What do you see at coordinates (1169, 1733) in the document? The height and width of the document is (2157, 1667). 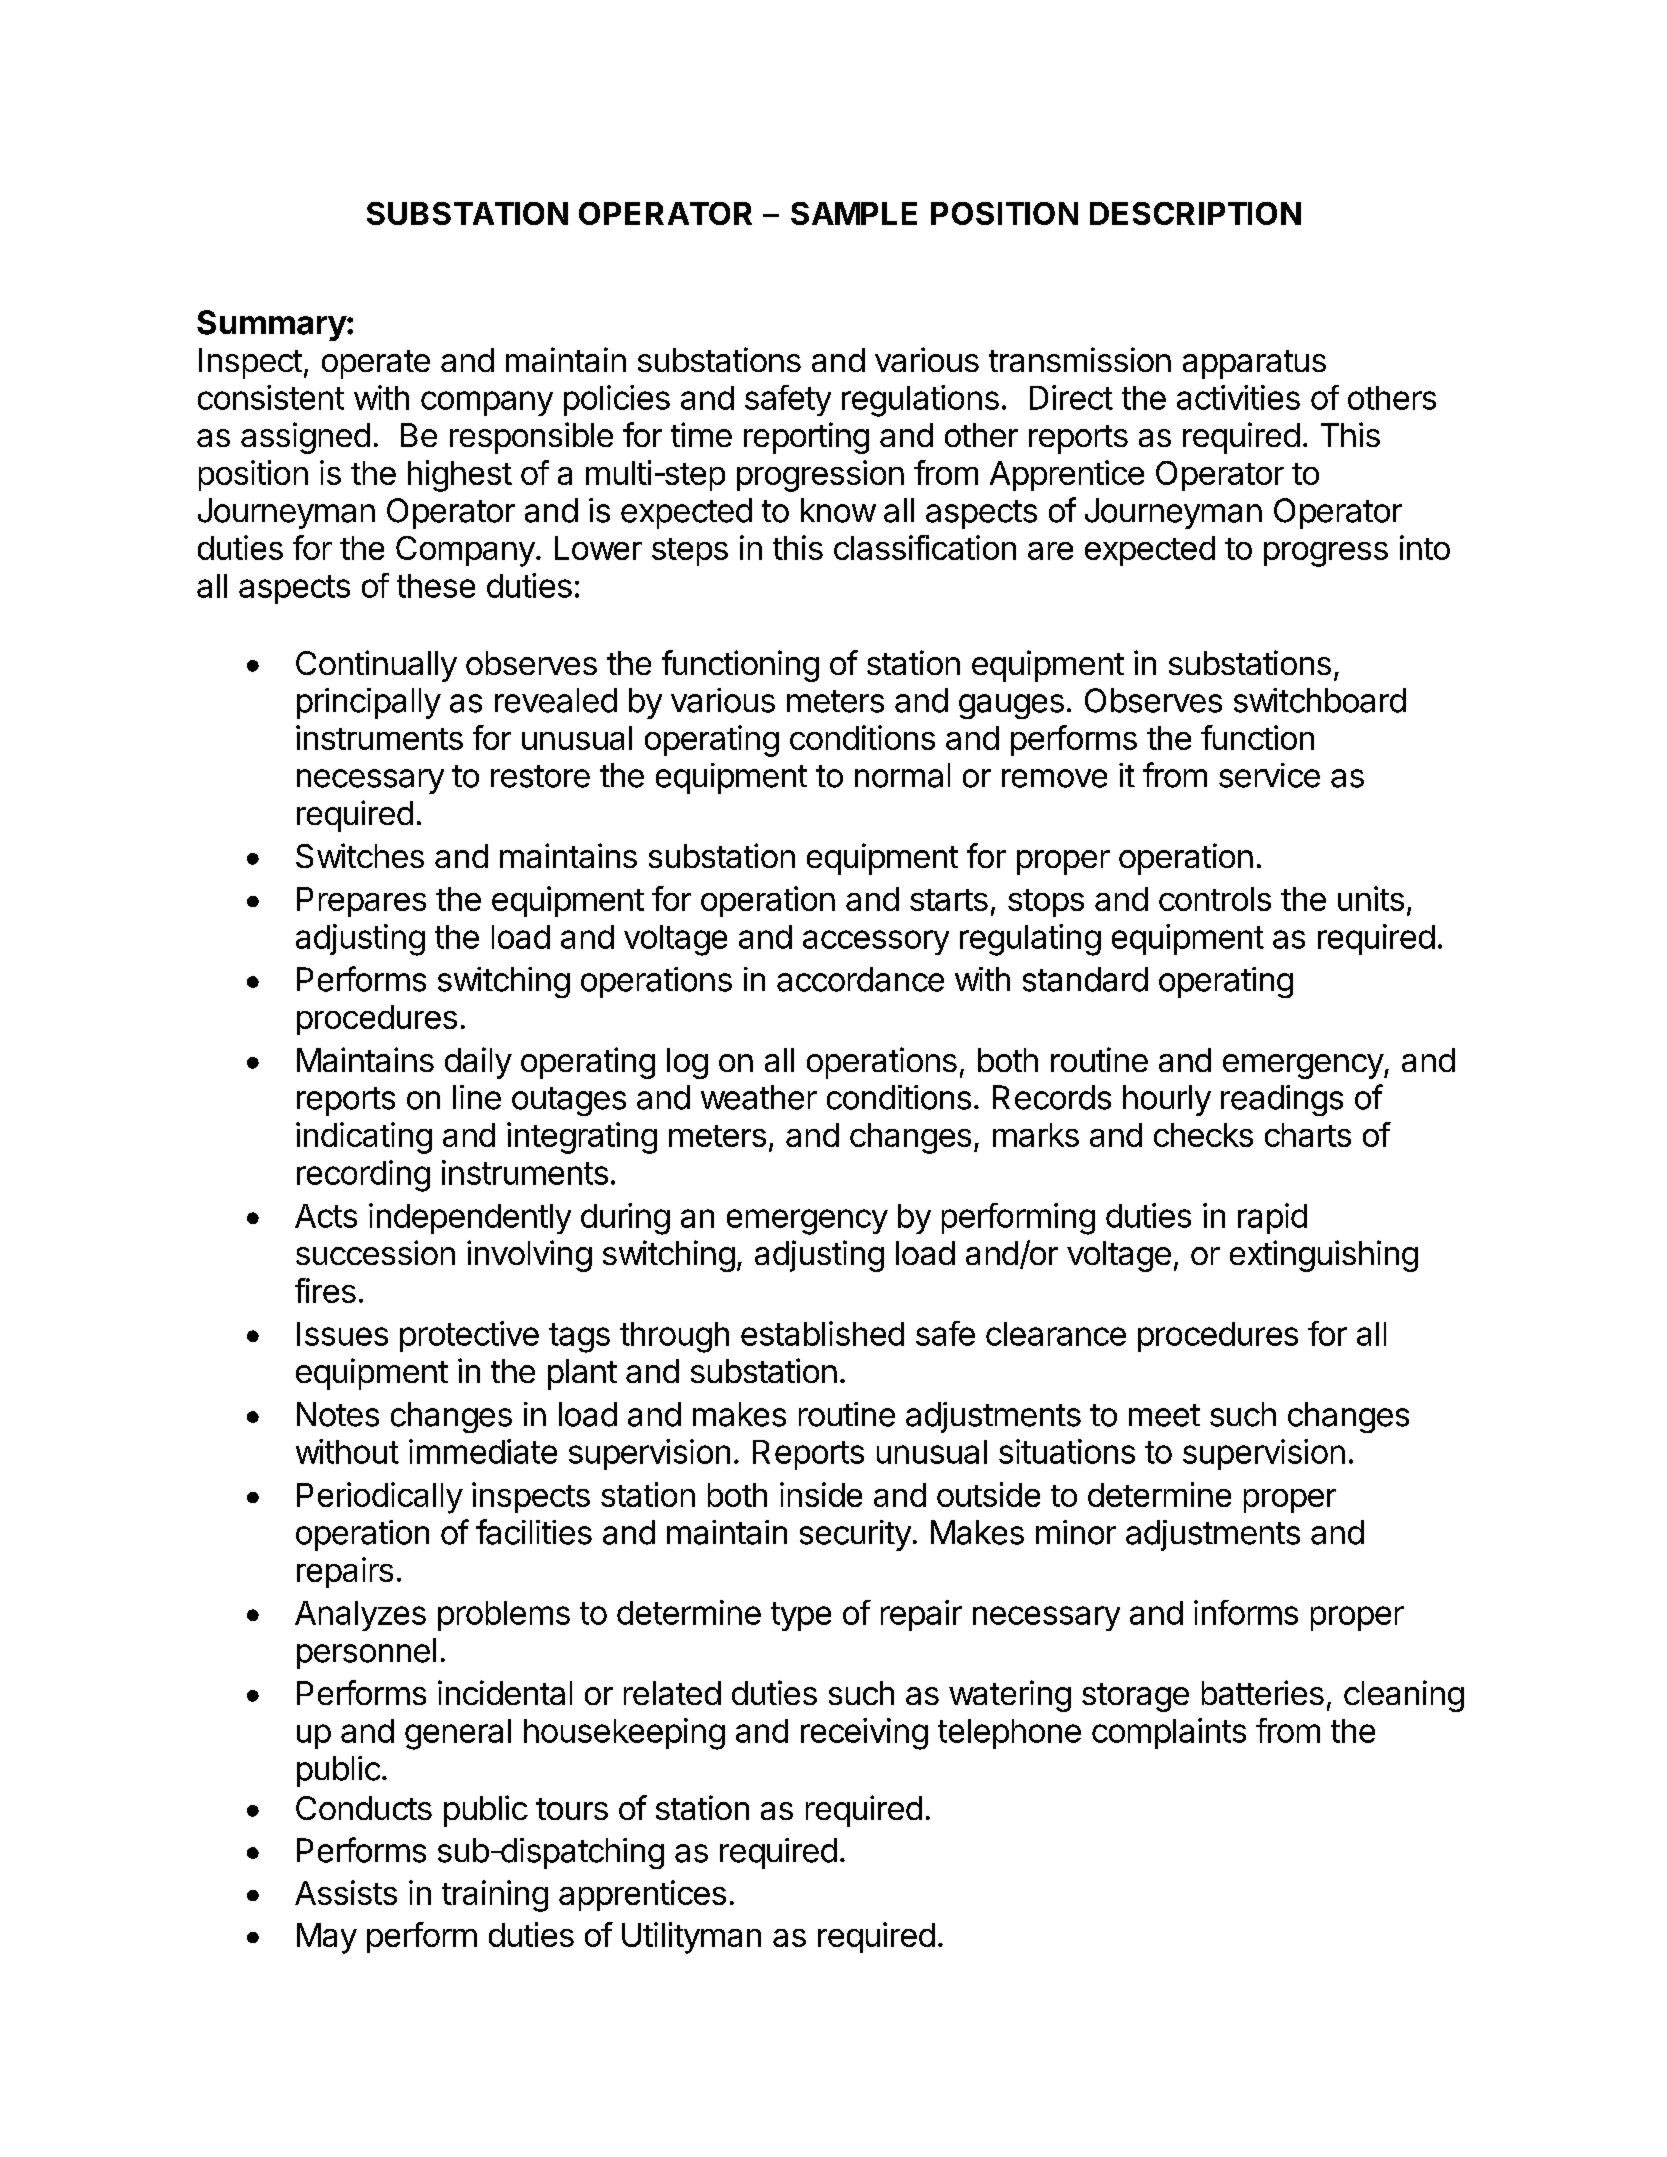 I see `complaints` at bounding box center [1169, 1733].
